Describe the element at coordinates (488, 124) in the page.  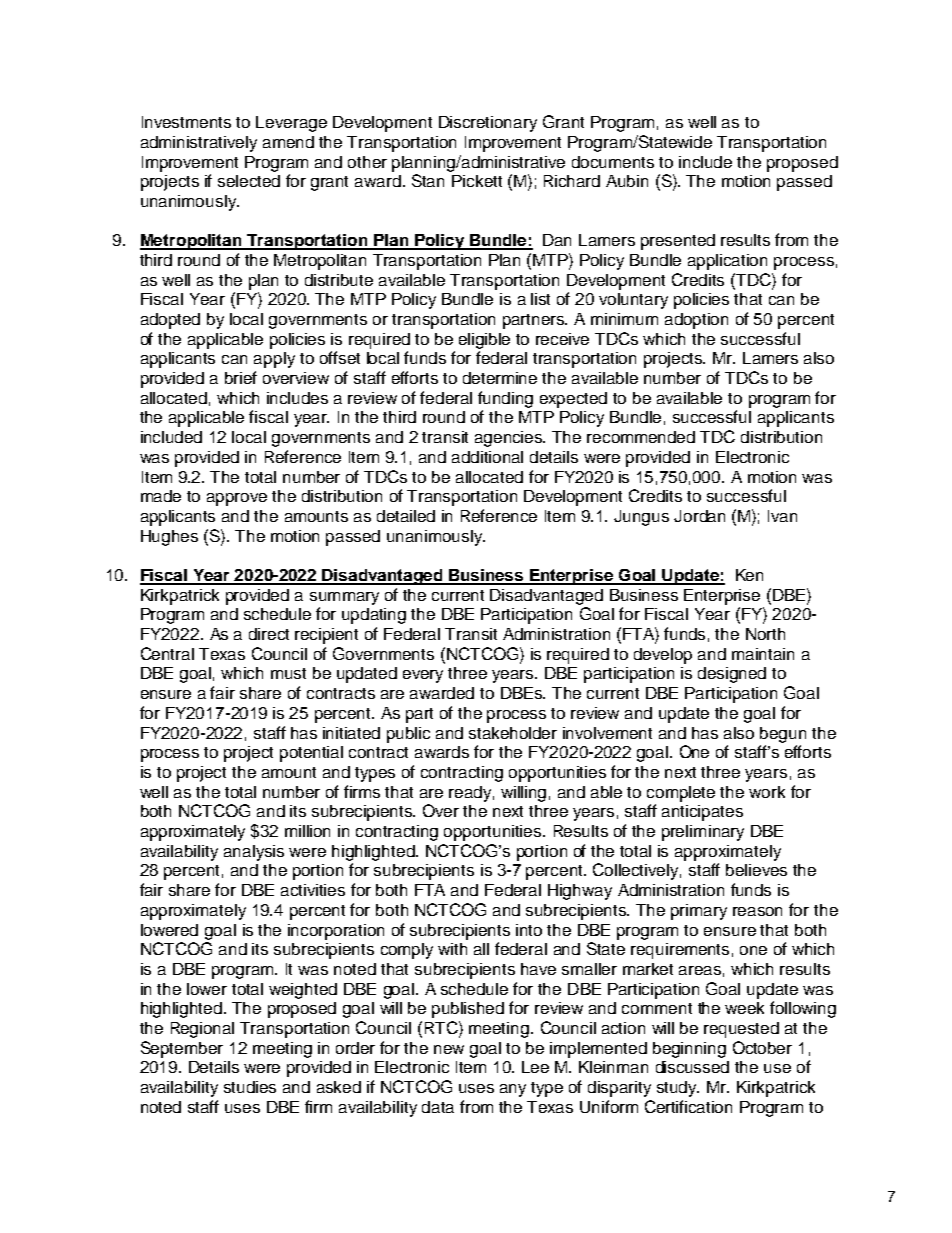
I see `Discretionary` at that location.
